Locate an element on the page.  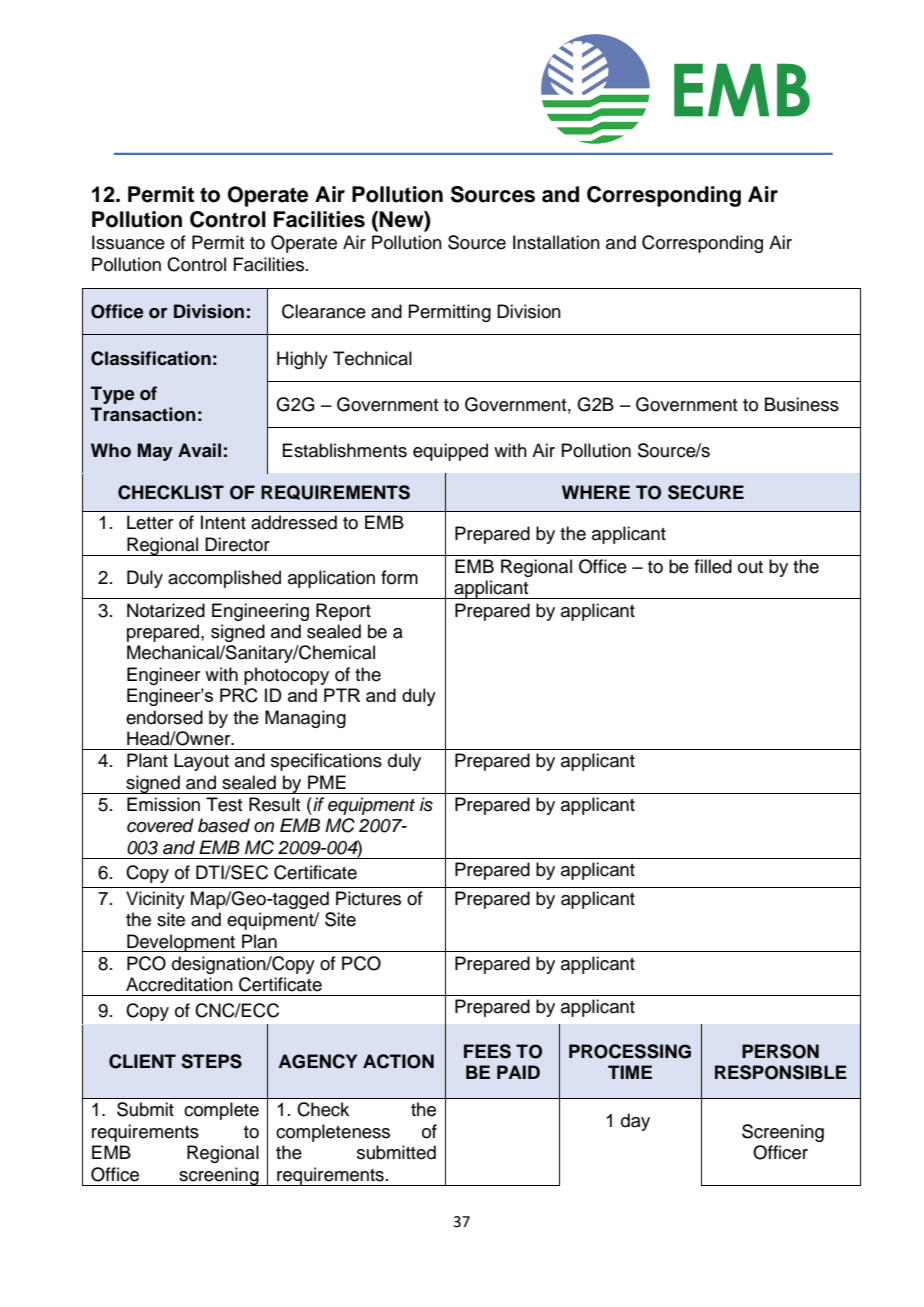
Pictures is located at coordinates (368, 898).
